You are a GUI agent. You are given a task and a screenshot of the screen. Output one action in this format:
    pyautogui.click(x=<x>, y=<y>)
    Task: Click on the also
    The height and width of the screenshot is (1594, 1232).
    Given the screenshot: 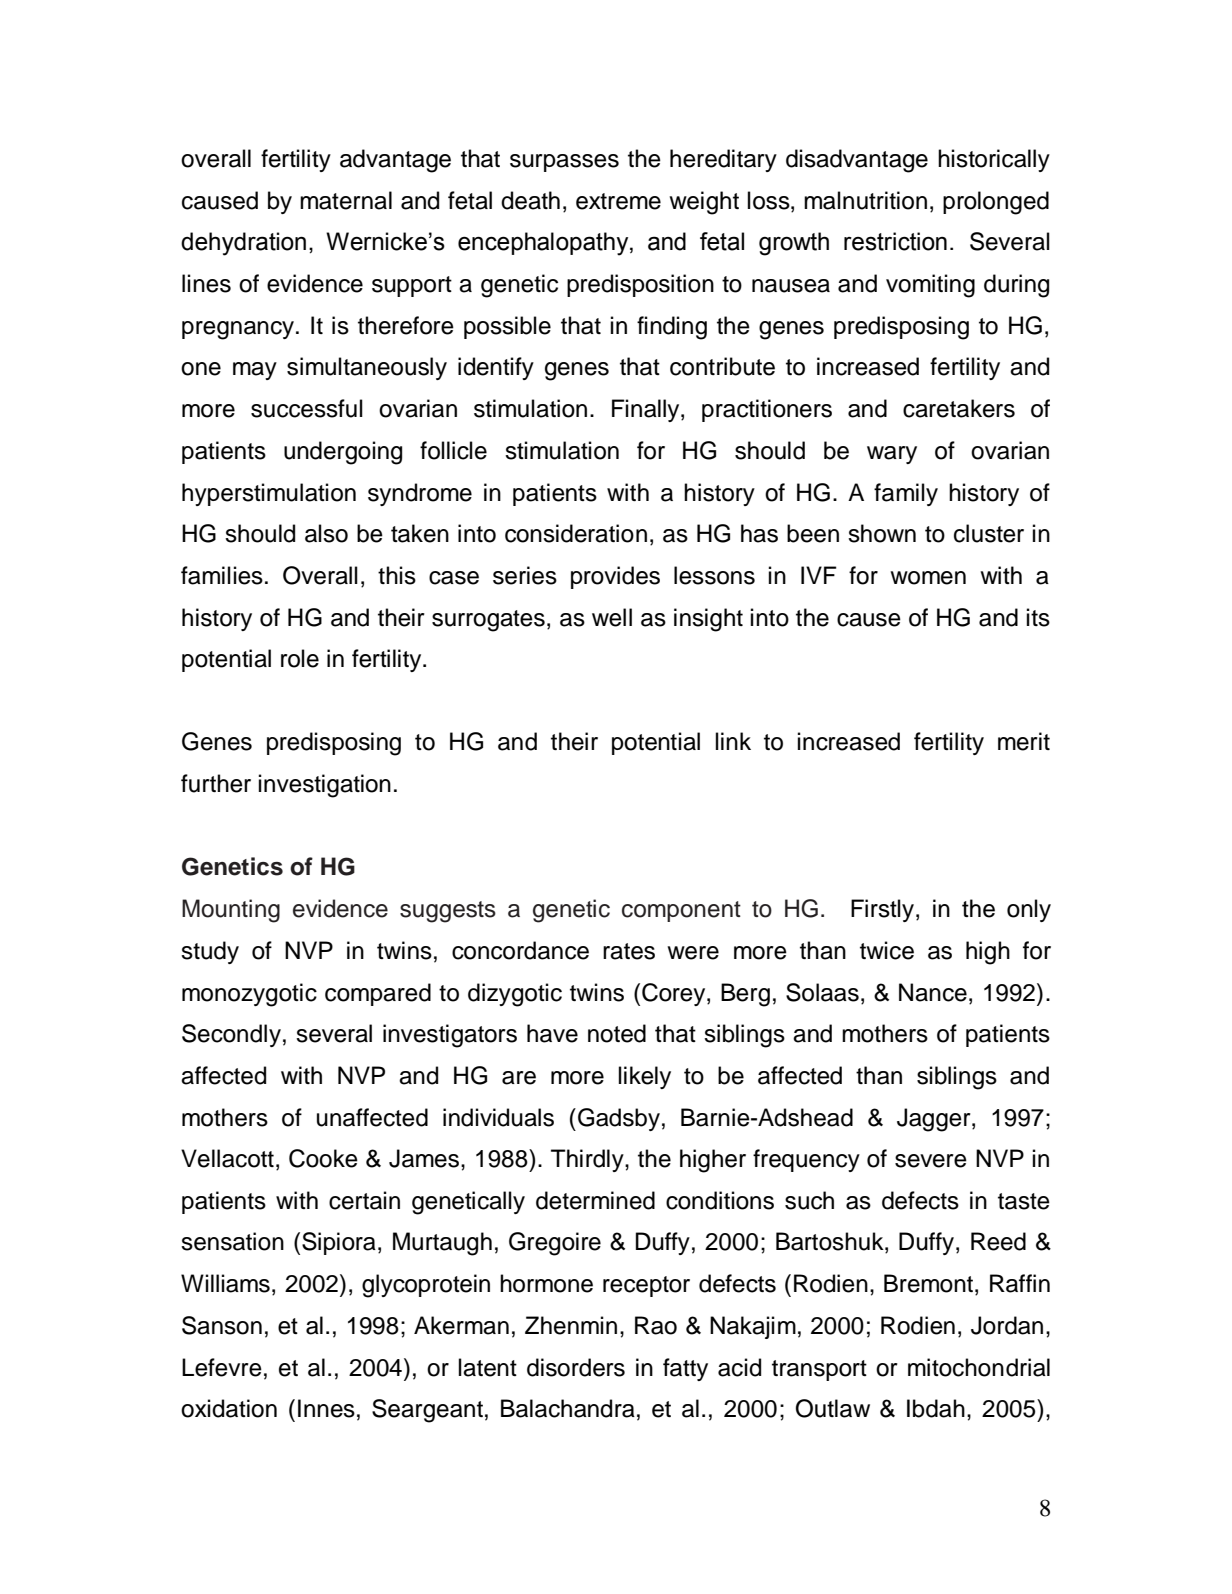 What is the action you would take?
    pyautogui.click(x=326, y=533)
